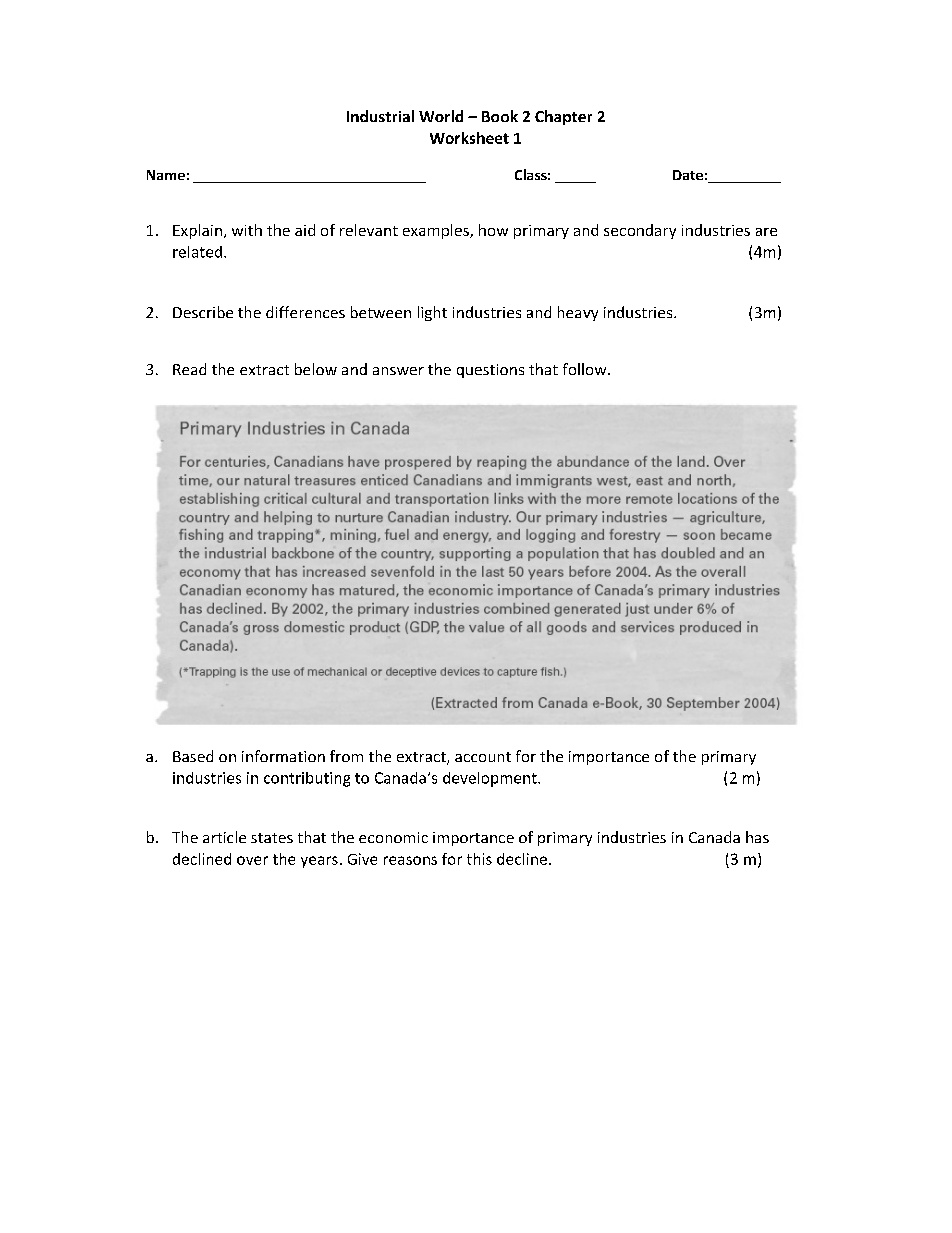 The image size is (952, 1233). Describe the element at coordinates (193, 756) in the screenshot. I see `Based` at that location.
